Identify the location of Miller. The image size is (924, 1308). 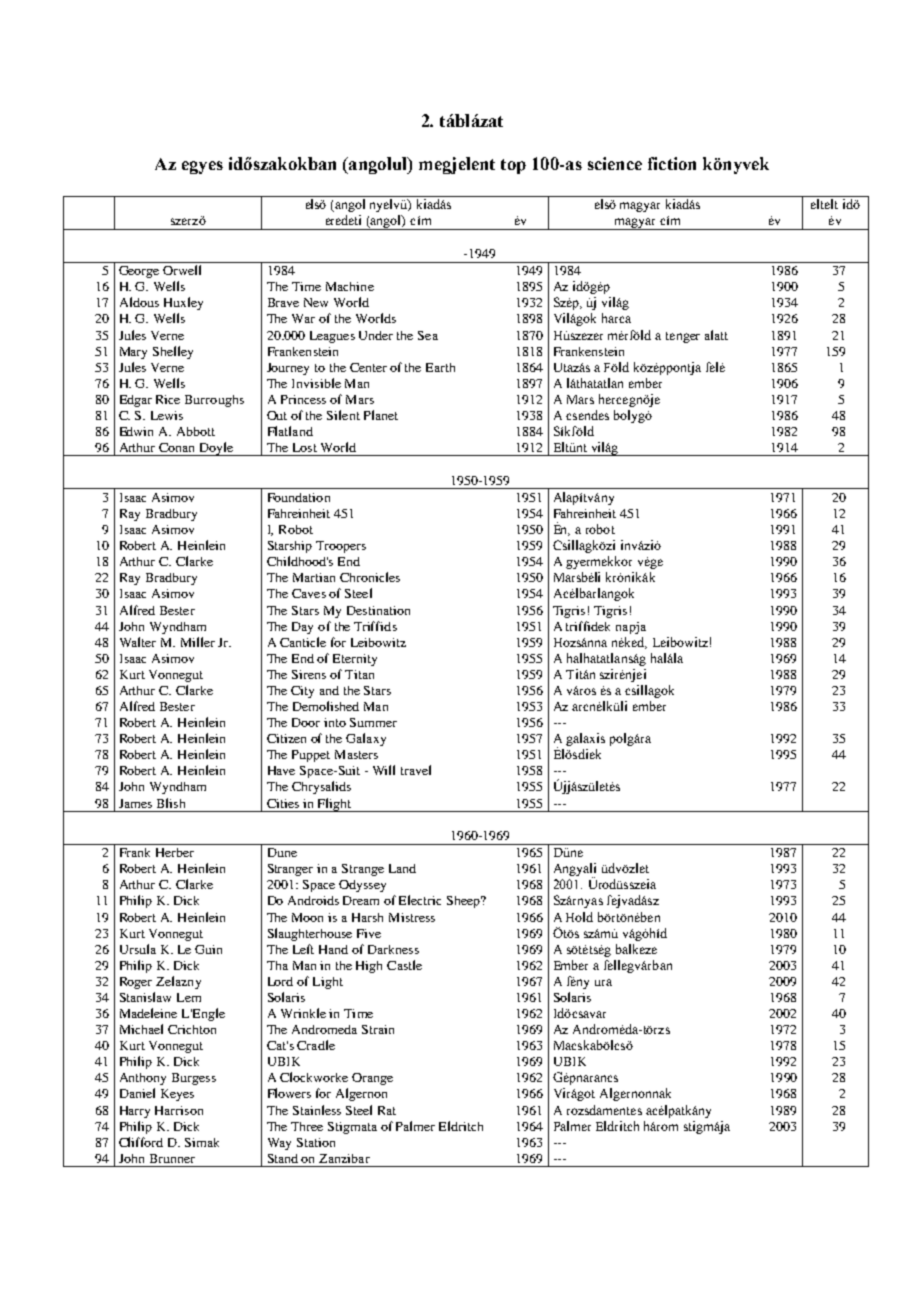
(198, 642).
